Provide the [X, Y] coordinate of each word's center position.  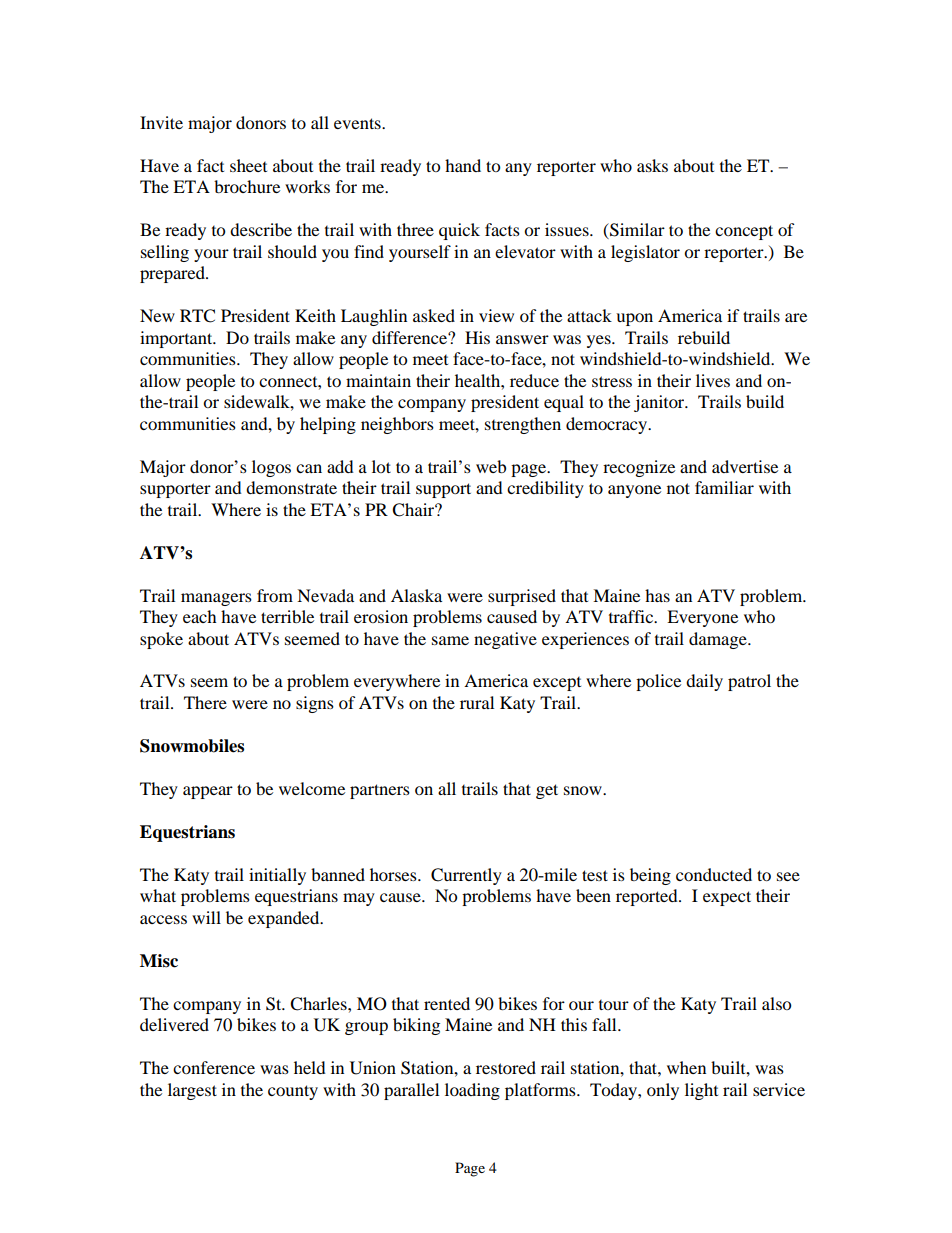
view [496, 315]
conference [214, 1067]
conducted [714, 874]
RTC [197, 316]
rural [477, 702]
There [205, 702]
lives [713, 380]
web [491, 466]
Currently [466, 876]
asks [652, 165]
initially [277, 876]
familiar [724, 487]
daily [704, 682]
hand [463, 165]
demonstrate [291, 487]
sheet [248, 165]
